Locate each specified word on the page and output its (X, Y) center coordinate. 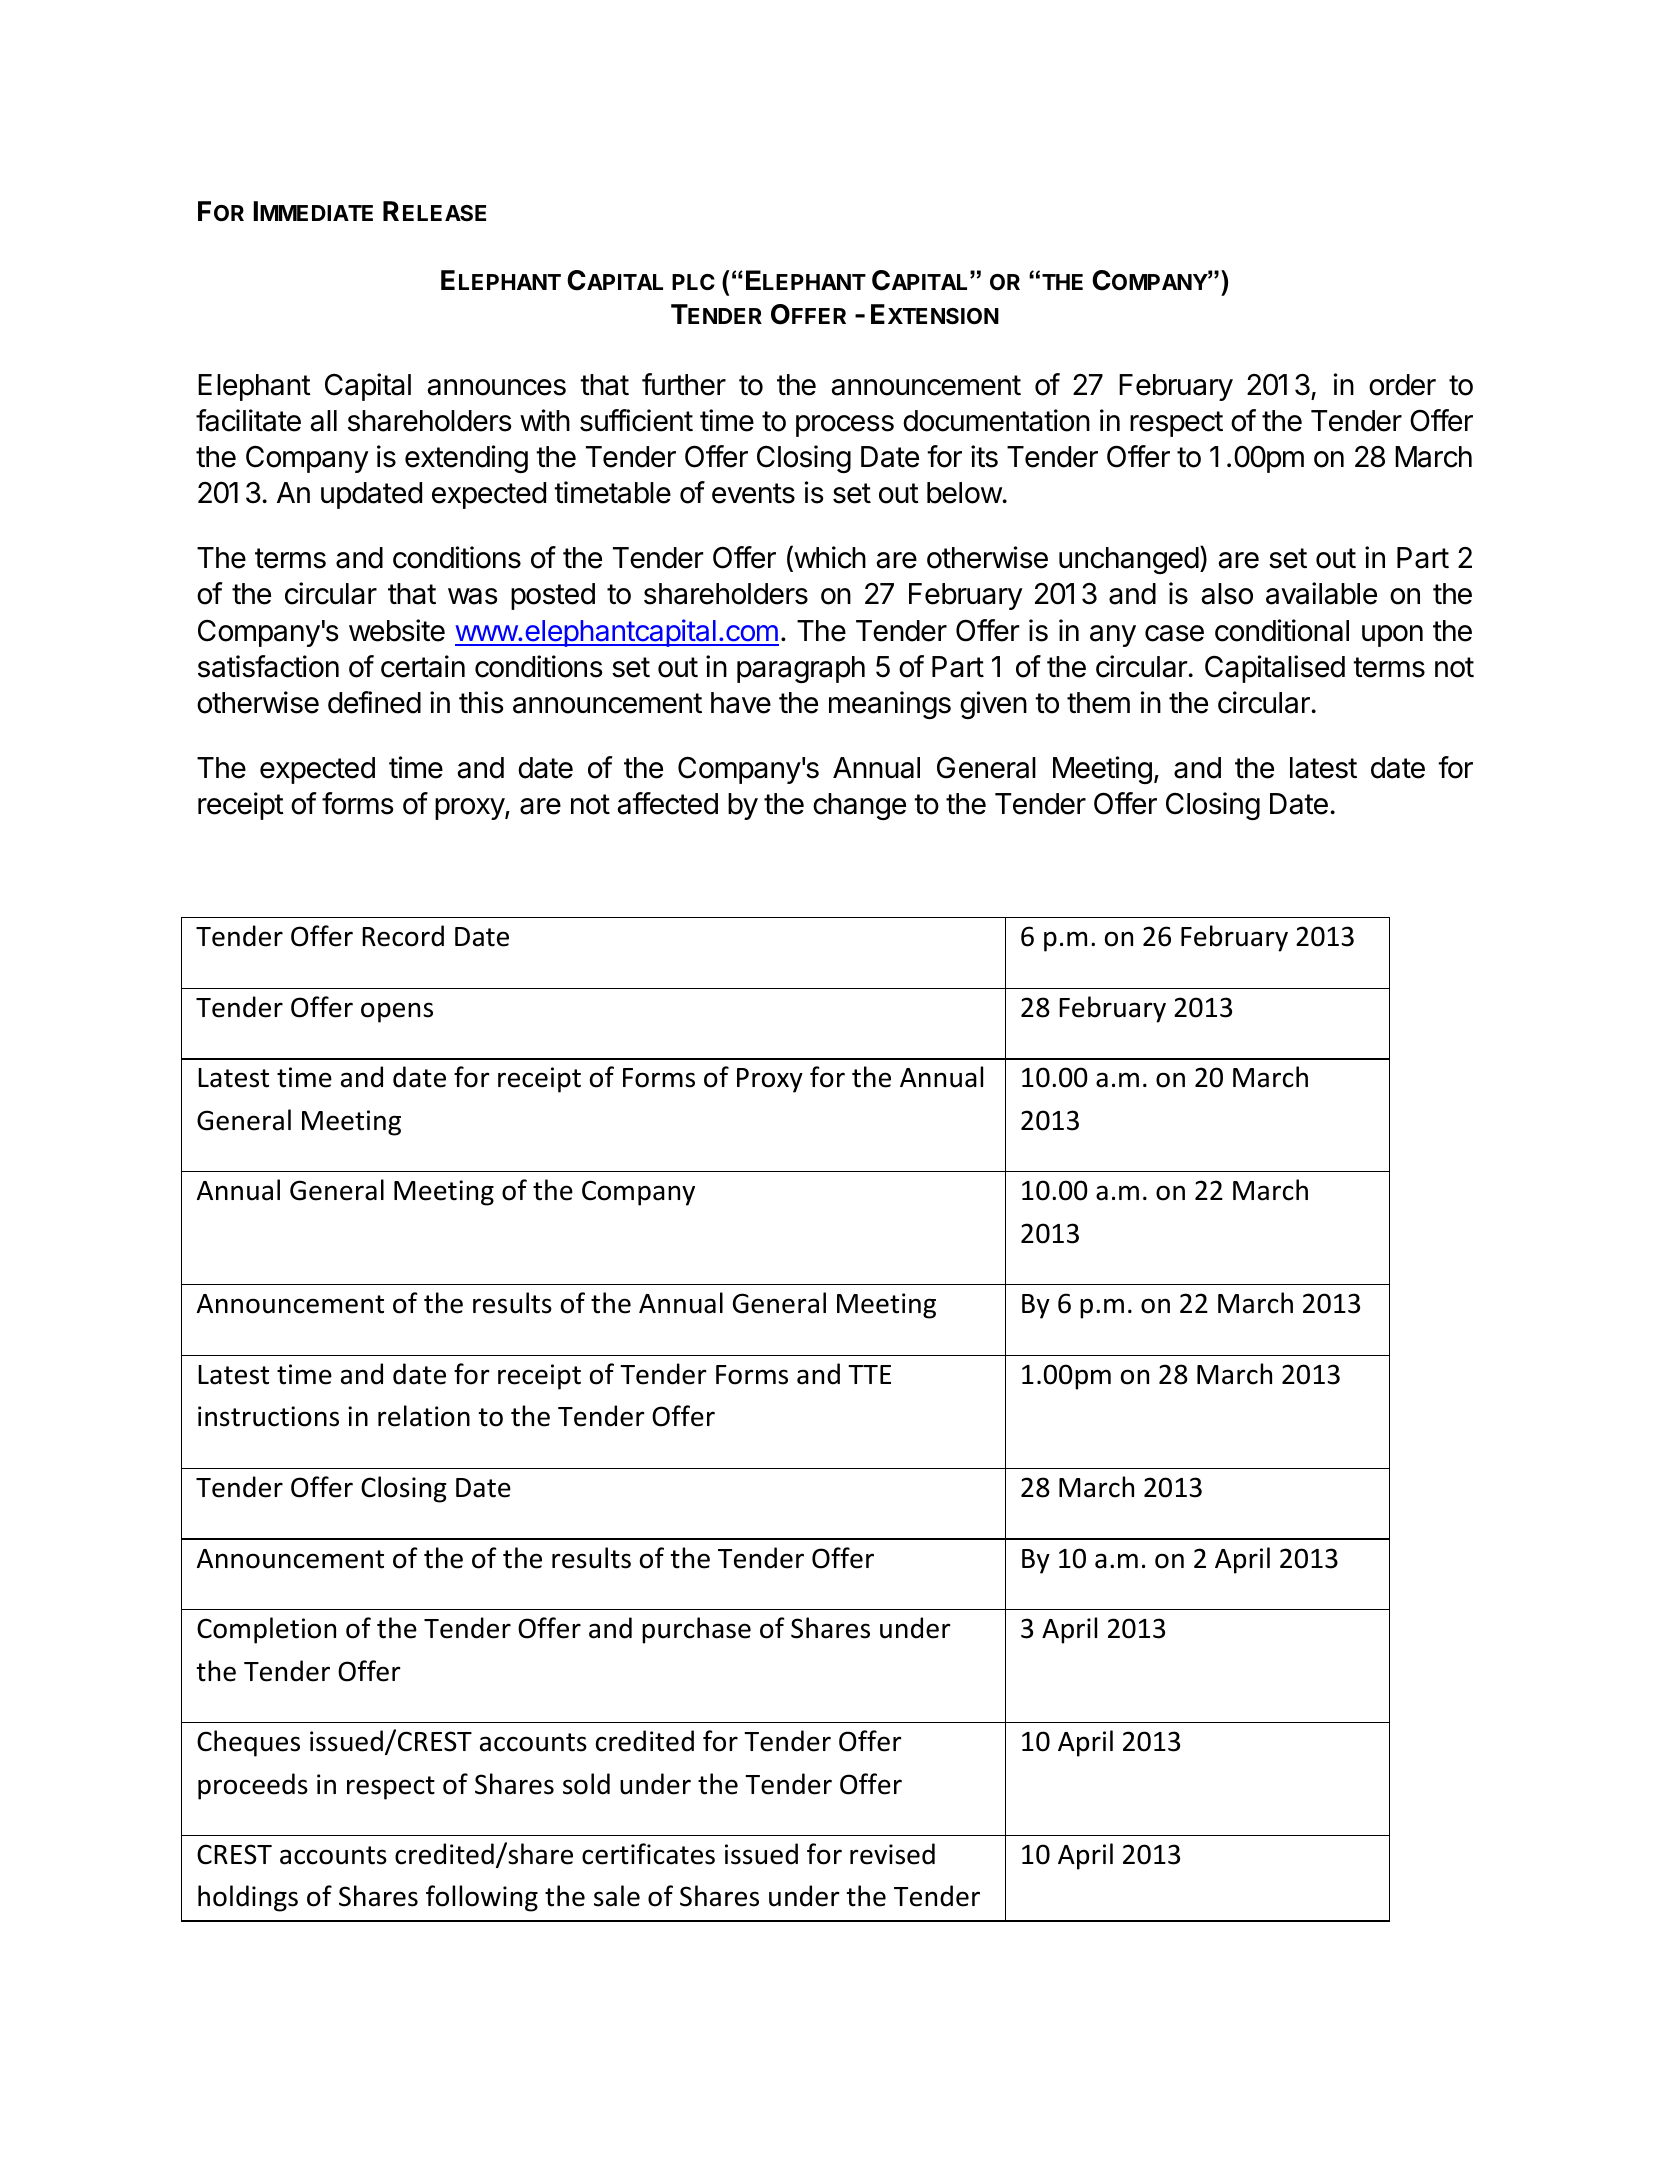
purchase (696, 1630)
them (1098, 703)
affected (667, 803)
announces (496, 387)
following (482, 1898)
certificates (648, 1854)
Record (403, 936)
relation (424, 1416)
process (845, 426)
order (1402, 385)
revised (892, 1854)
